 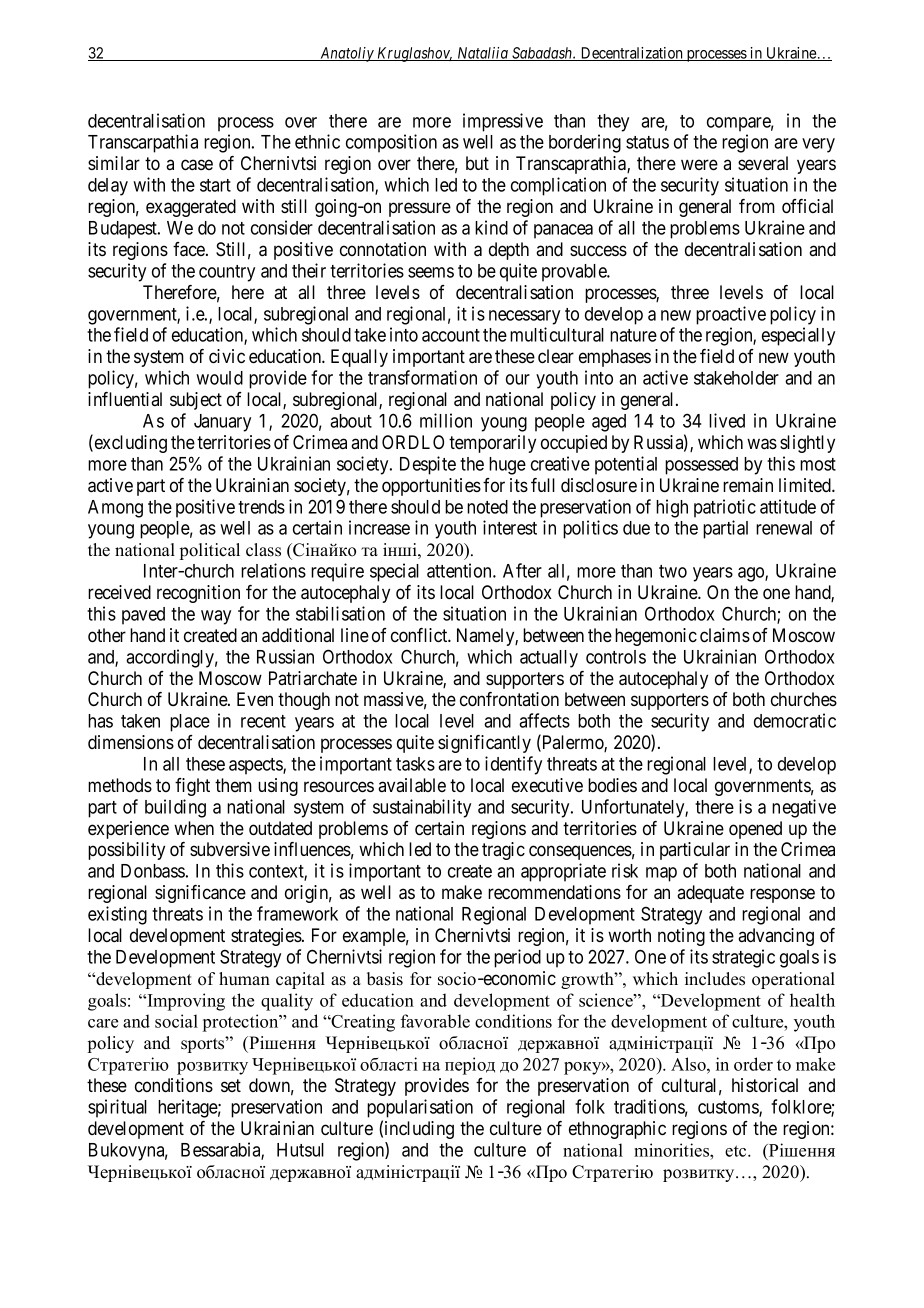 What do you see at coordinates (231, 1085) in the screenshot?
I see `set` at bounding box center [231, 1085].
